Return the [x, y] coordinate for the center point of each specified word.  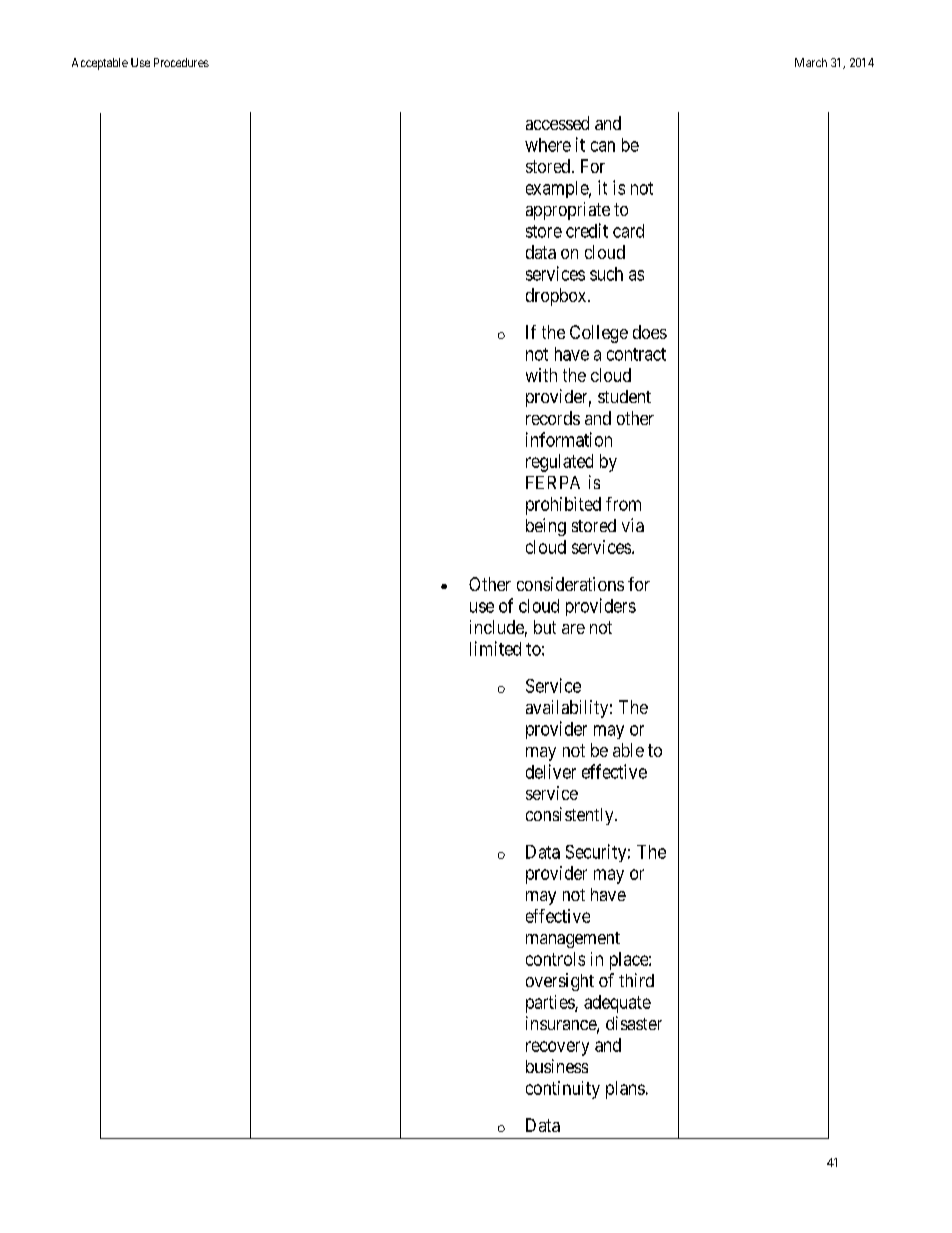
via [633, 525]
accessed [557, 123]
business [557, 1066]
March [811, 62]
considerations [570, 584]
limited [495, 648]
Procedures [181, 62]
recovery [557, 1048]
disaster [634, 1023]
